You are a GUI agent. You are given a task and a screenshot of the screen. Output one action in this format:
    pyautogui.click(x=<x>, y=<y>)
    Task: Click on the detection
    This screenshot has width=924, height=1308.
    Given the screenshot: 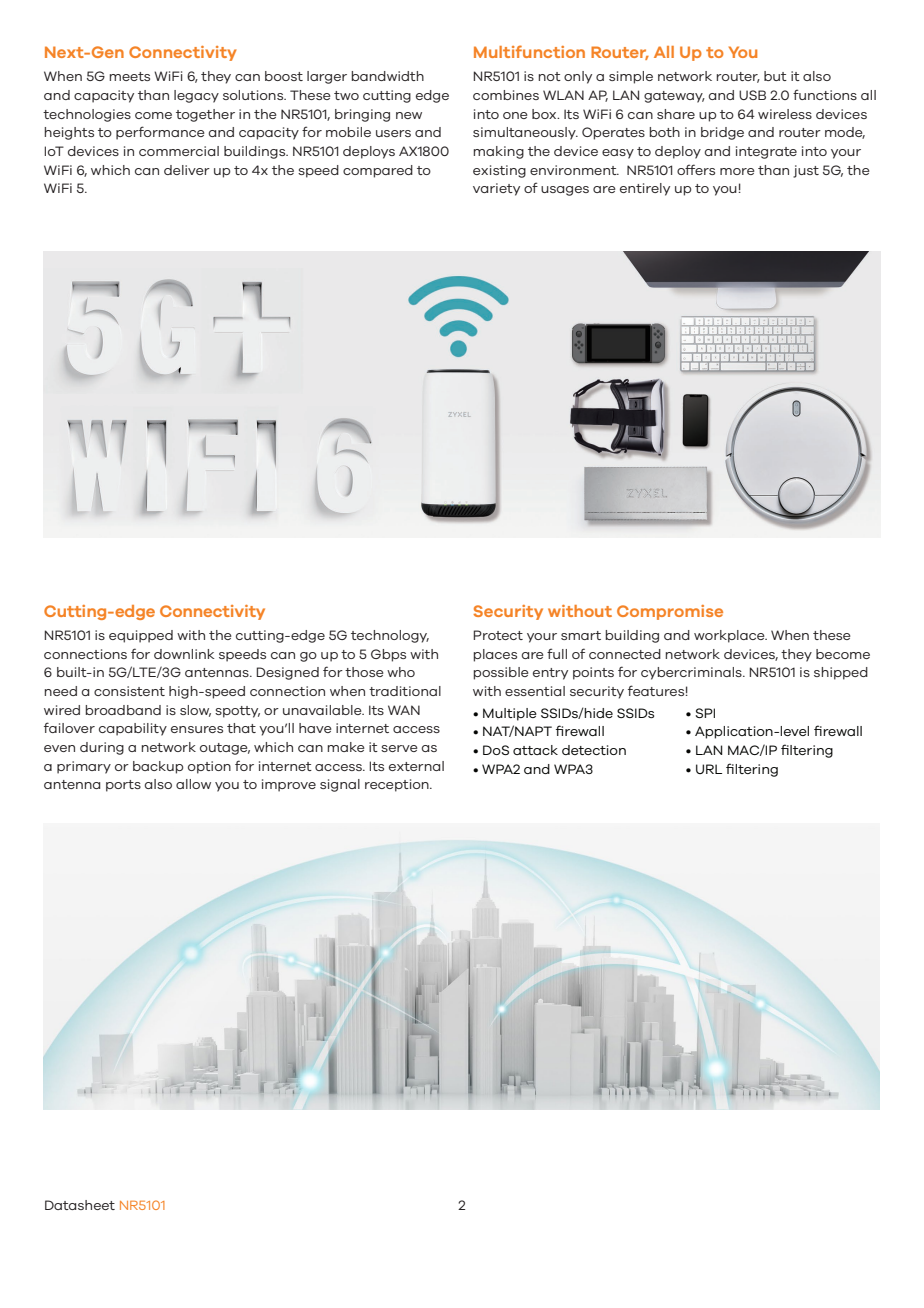 What is the action you would take?
    pyautogui.click(x=594, y=750)
